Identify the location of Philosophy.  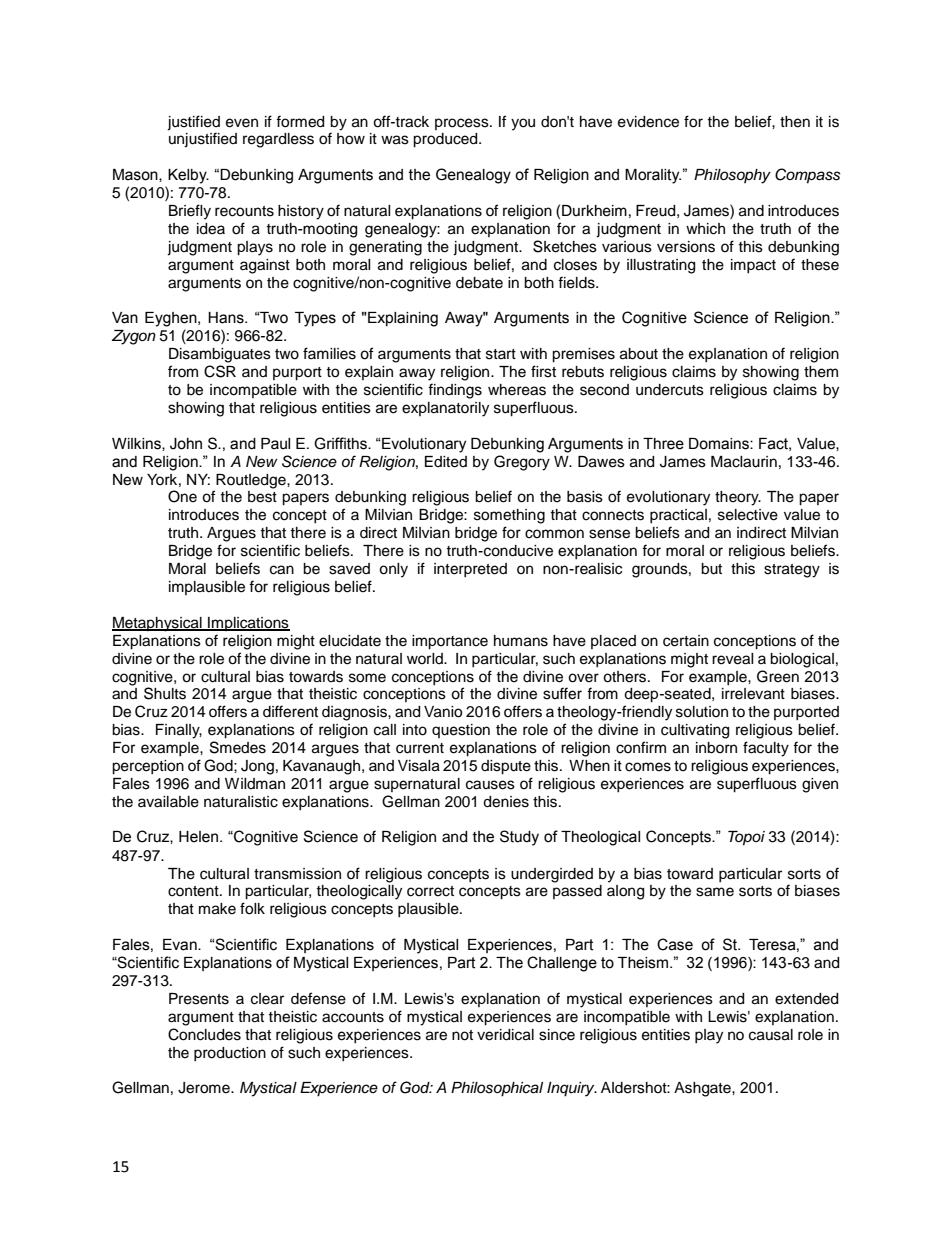
(732, 176).
